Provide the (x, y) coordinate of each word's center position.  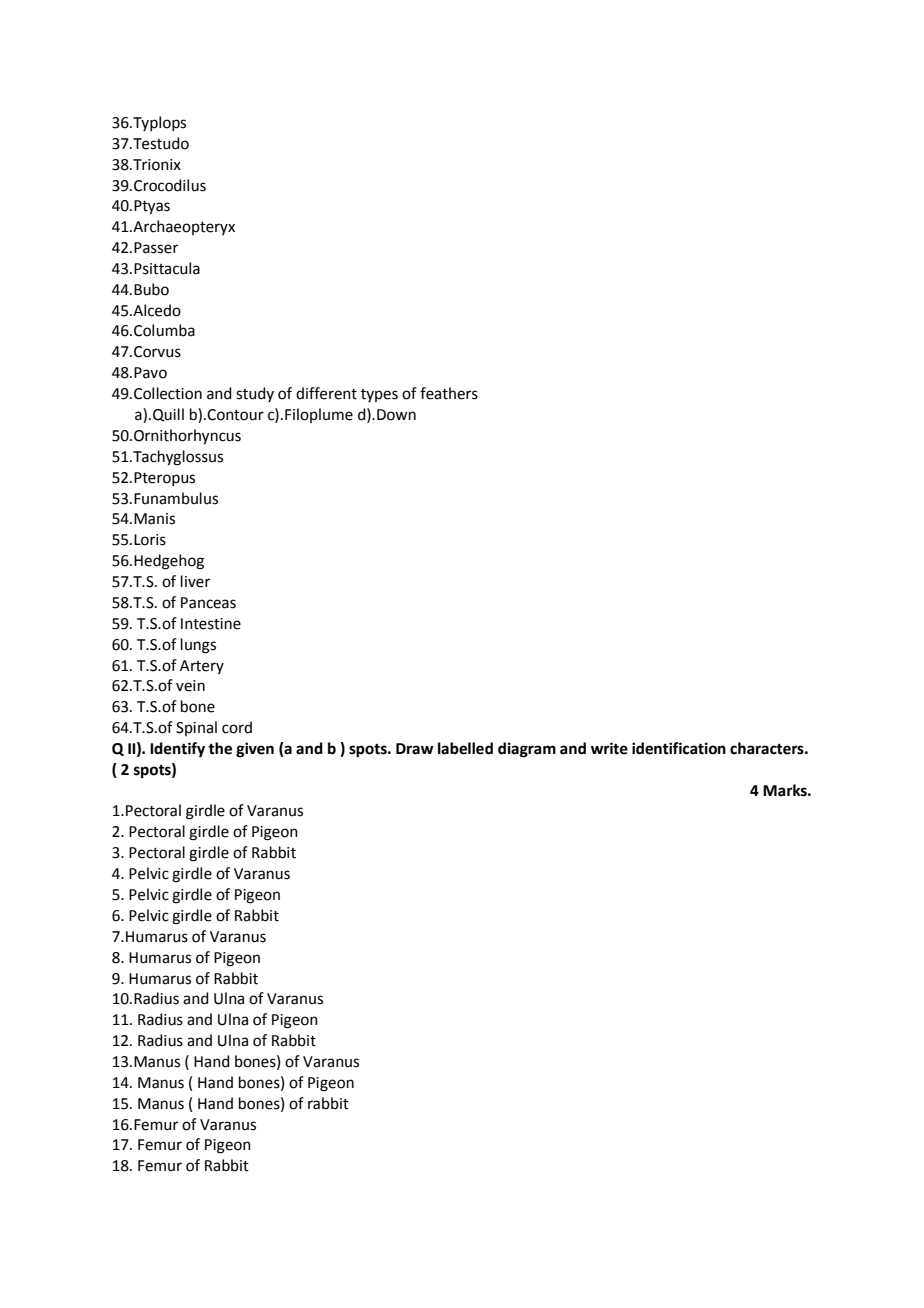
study (255, 394)
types (379, 395)
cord (237, 727)
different (326, 393)
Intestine (211, 624)
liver (195, 581)
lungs (198, 646)
